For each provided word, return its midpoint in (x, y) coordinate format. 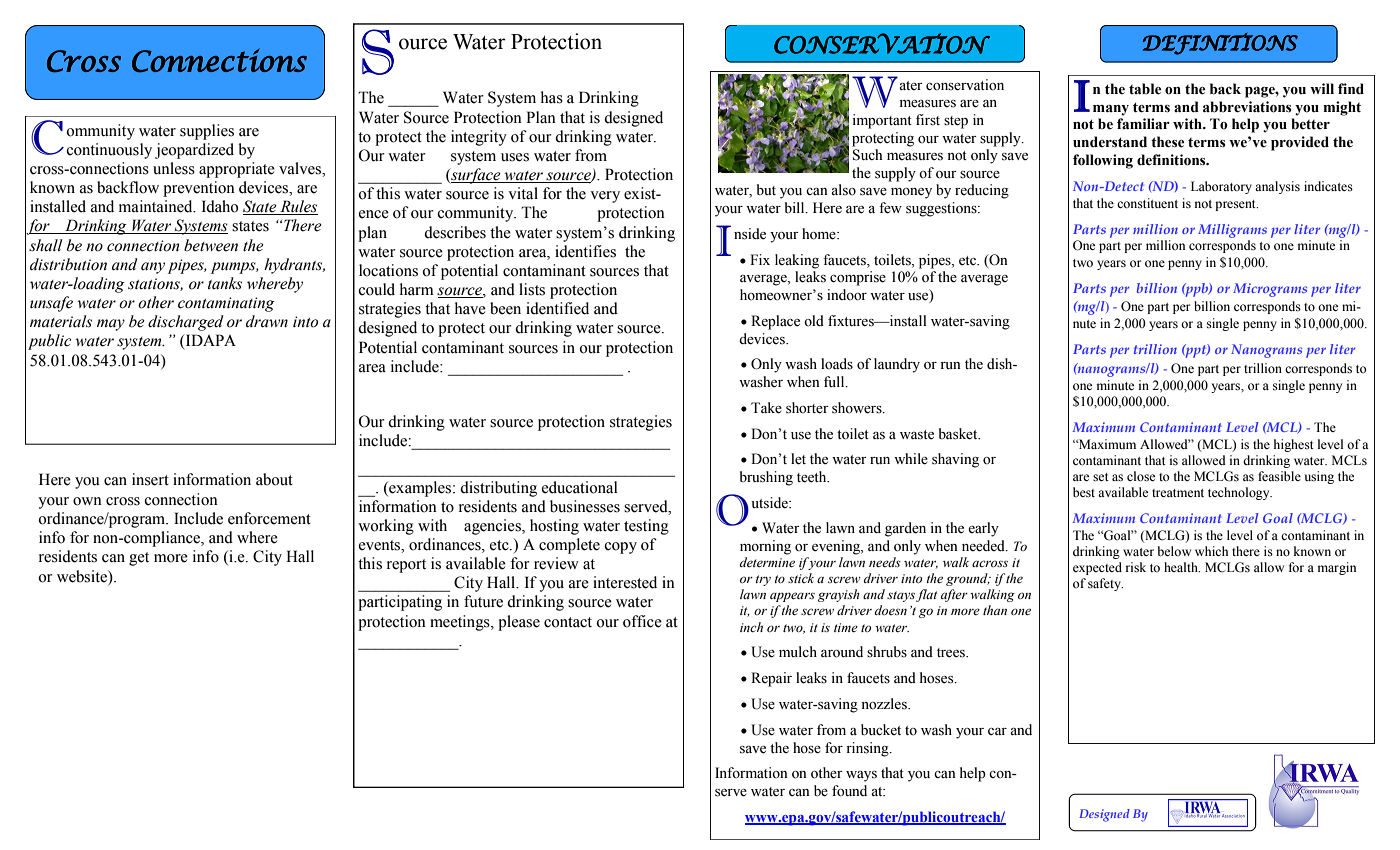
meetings (461, 623)
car (997, 731)
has (552, 97)
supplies (207, 132)
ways (861, 776)
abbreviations (1247, 107)
